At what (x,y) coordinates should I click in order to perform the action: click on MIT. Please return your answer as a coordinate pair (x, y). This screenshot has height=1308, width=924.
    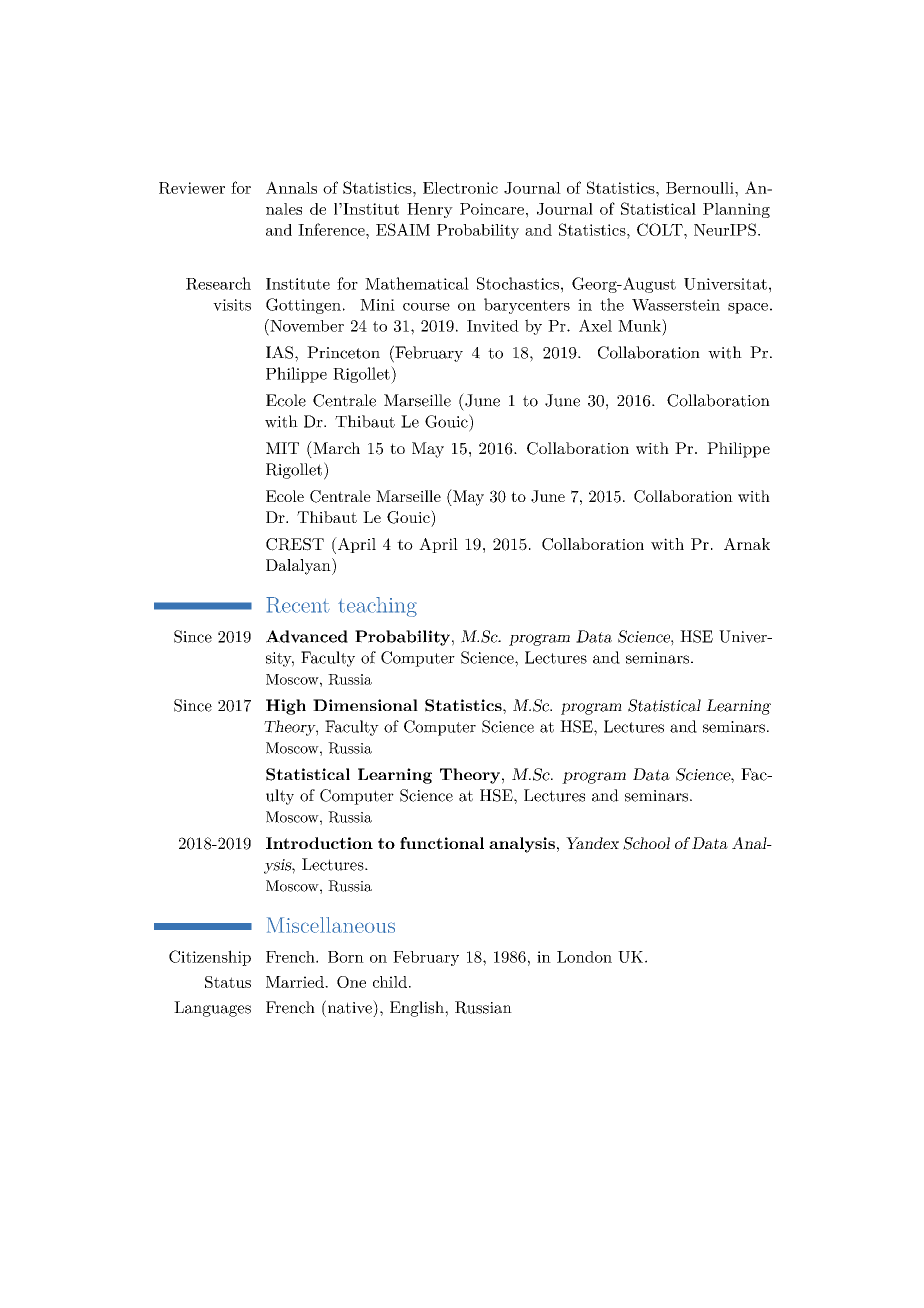
    Looking at the image, I should click on (282, 448).
